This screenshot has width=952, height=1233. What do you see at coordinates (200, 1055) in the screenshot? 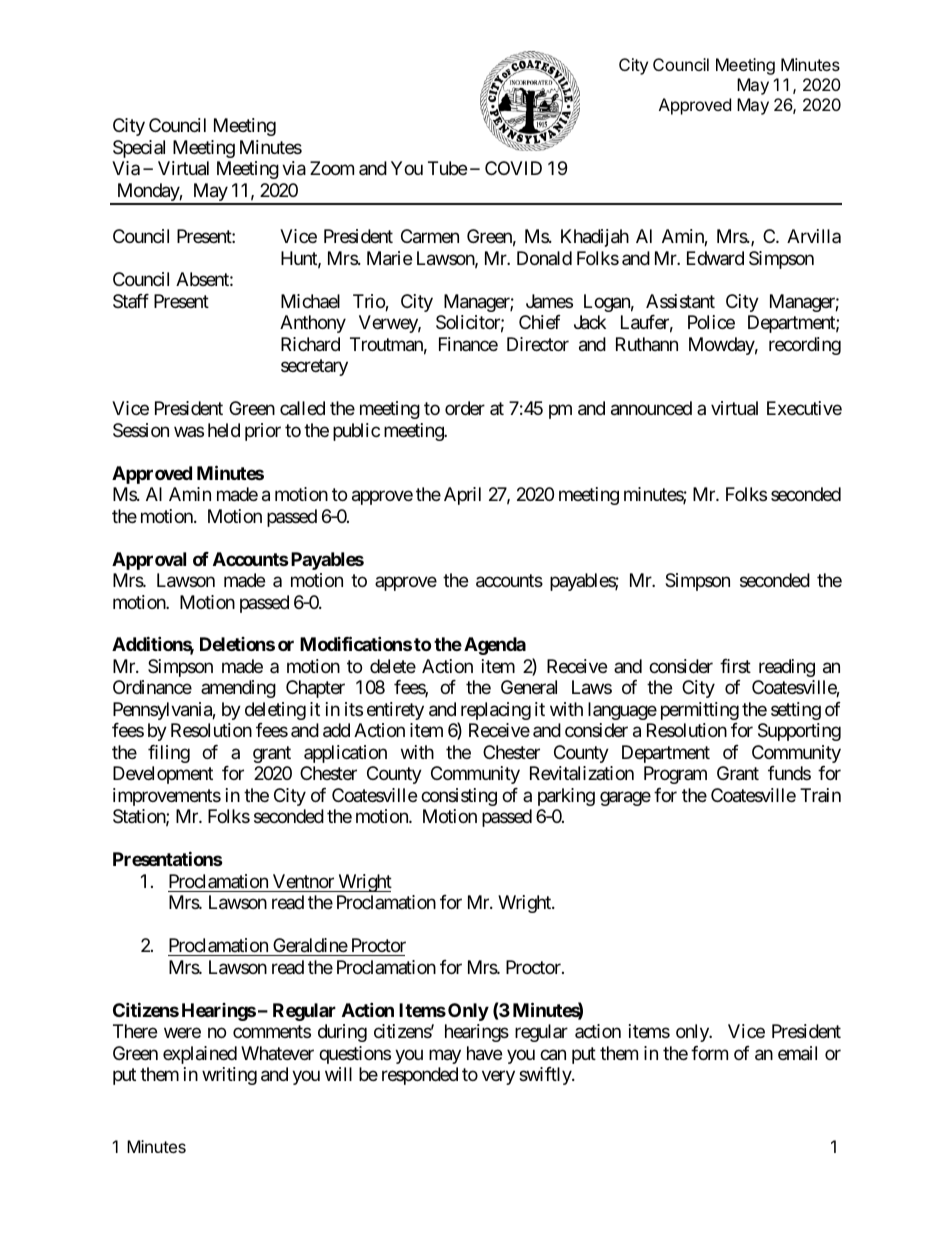
I see `explained` at bounding box center [200, 1055].
